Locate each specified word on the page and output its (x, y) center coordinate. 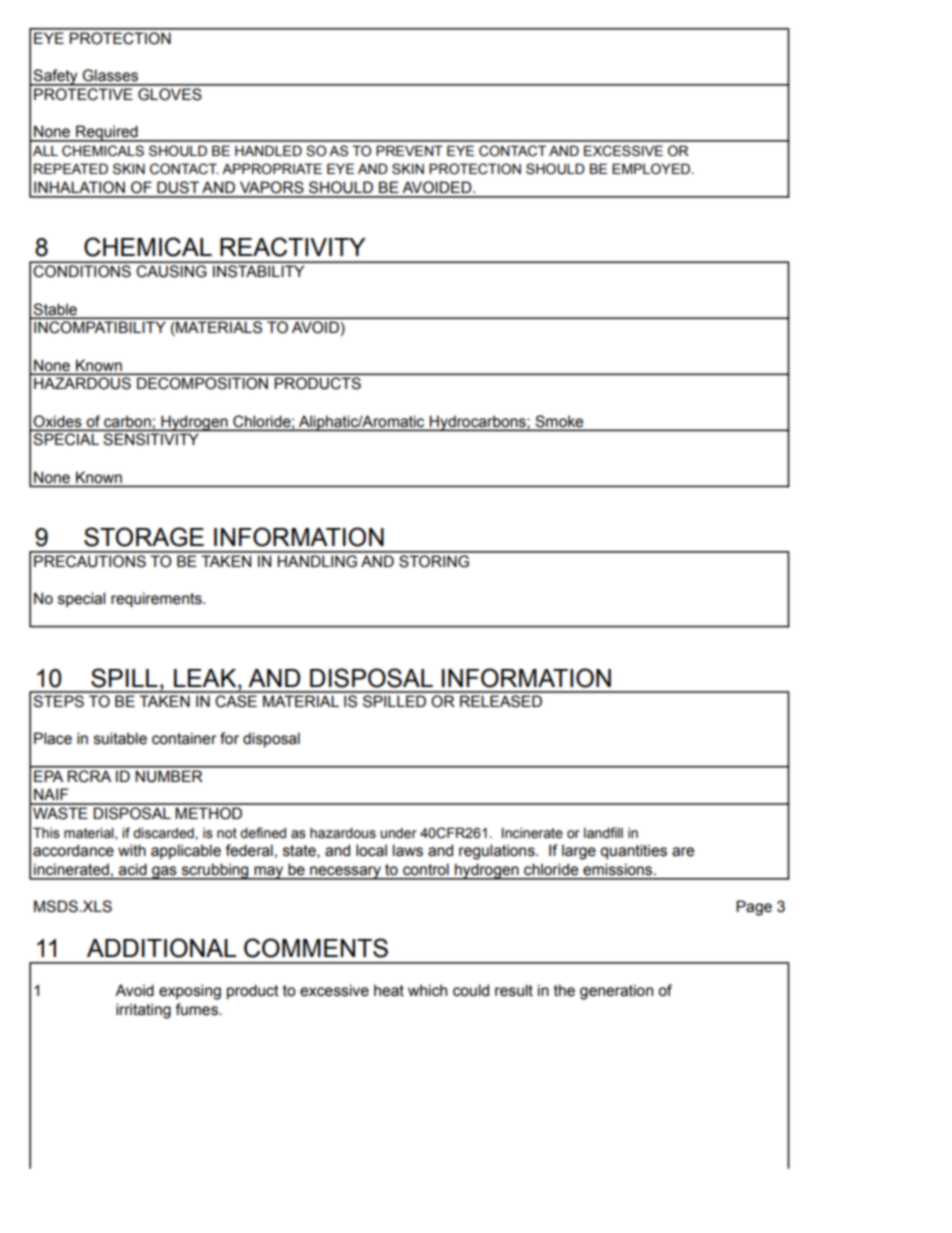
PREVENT (409, 150)
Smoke (559, 421)
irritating (143, 1011)
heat (389, 990)
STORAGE (144, 537)
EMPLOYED (651, 168)
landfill (603, 833)
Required (107, 133)
